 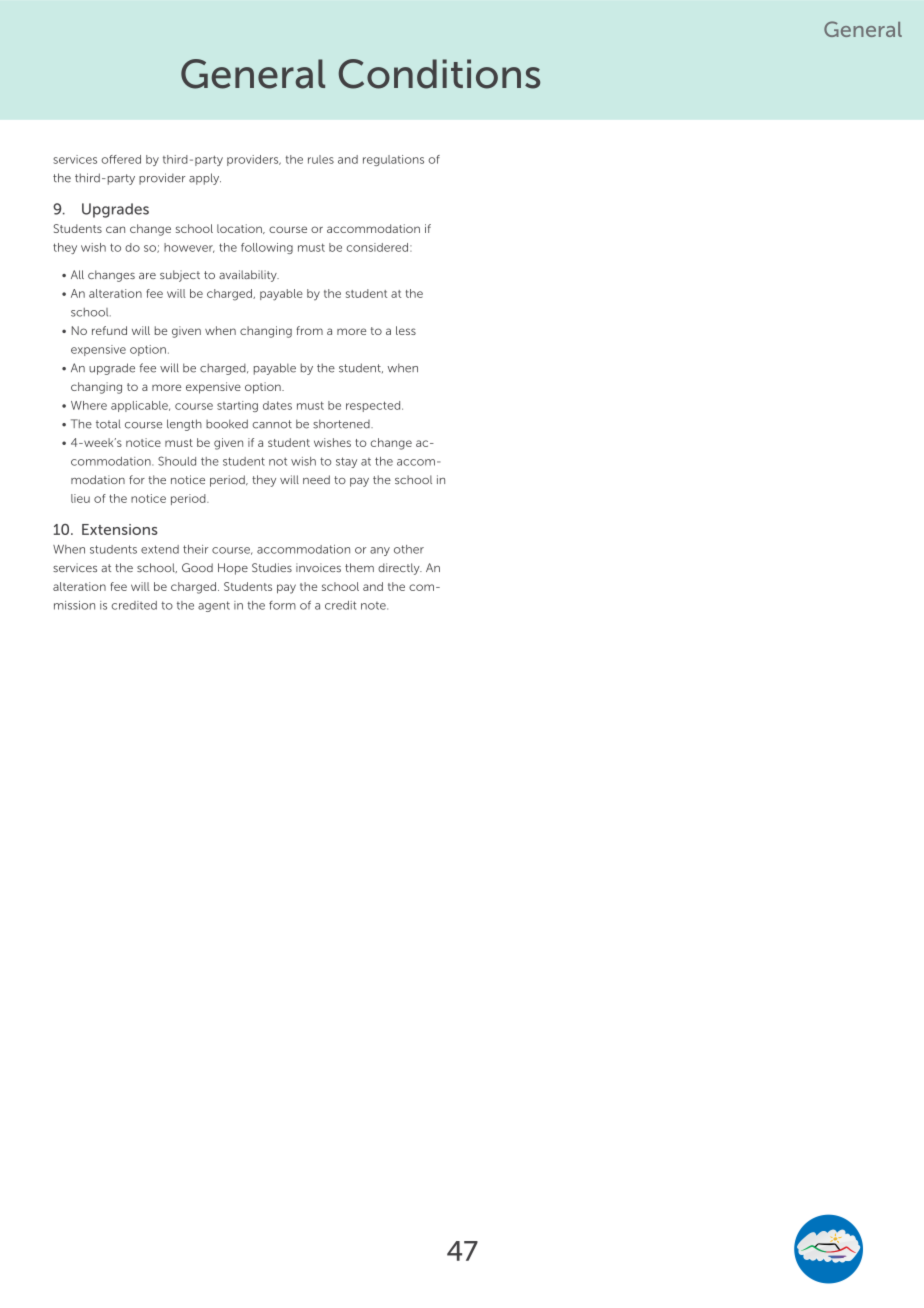 What do you see at coordinates (321, 159) in the screenshot?
I see `rules` at bounding box center [321, 159].
